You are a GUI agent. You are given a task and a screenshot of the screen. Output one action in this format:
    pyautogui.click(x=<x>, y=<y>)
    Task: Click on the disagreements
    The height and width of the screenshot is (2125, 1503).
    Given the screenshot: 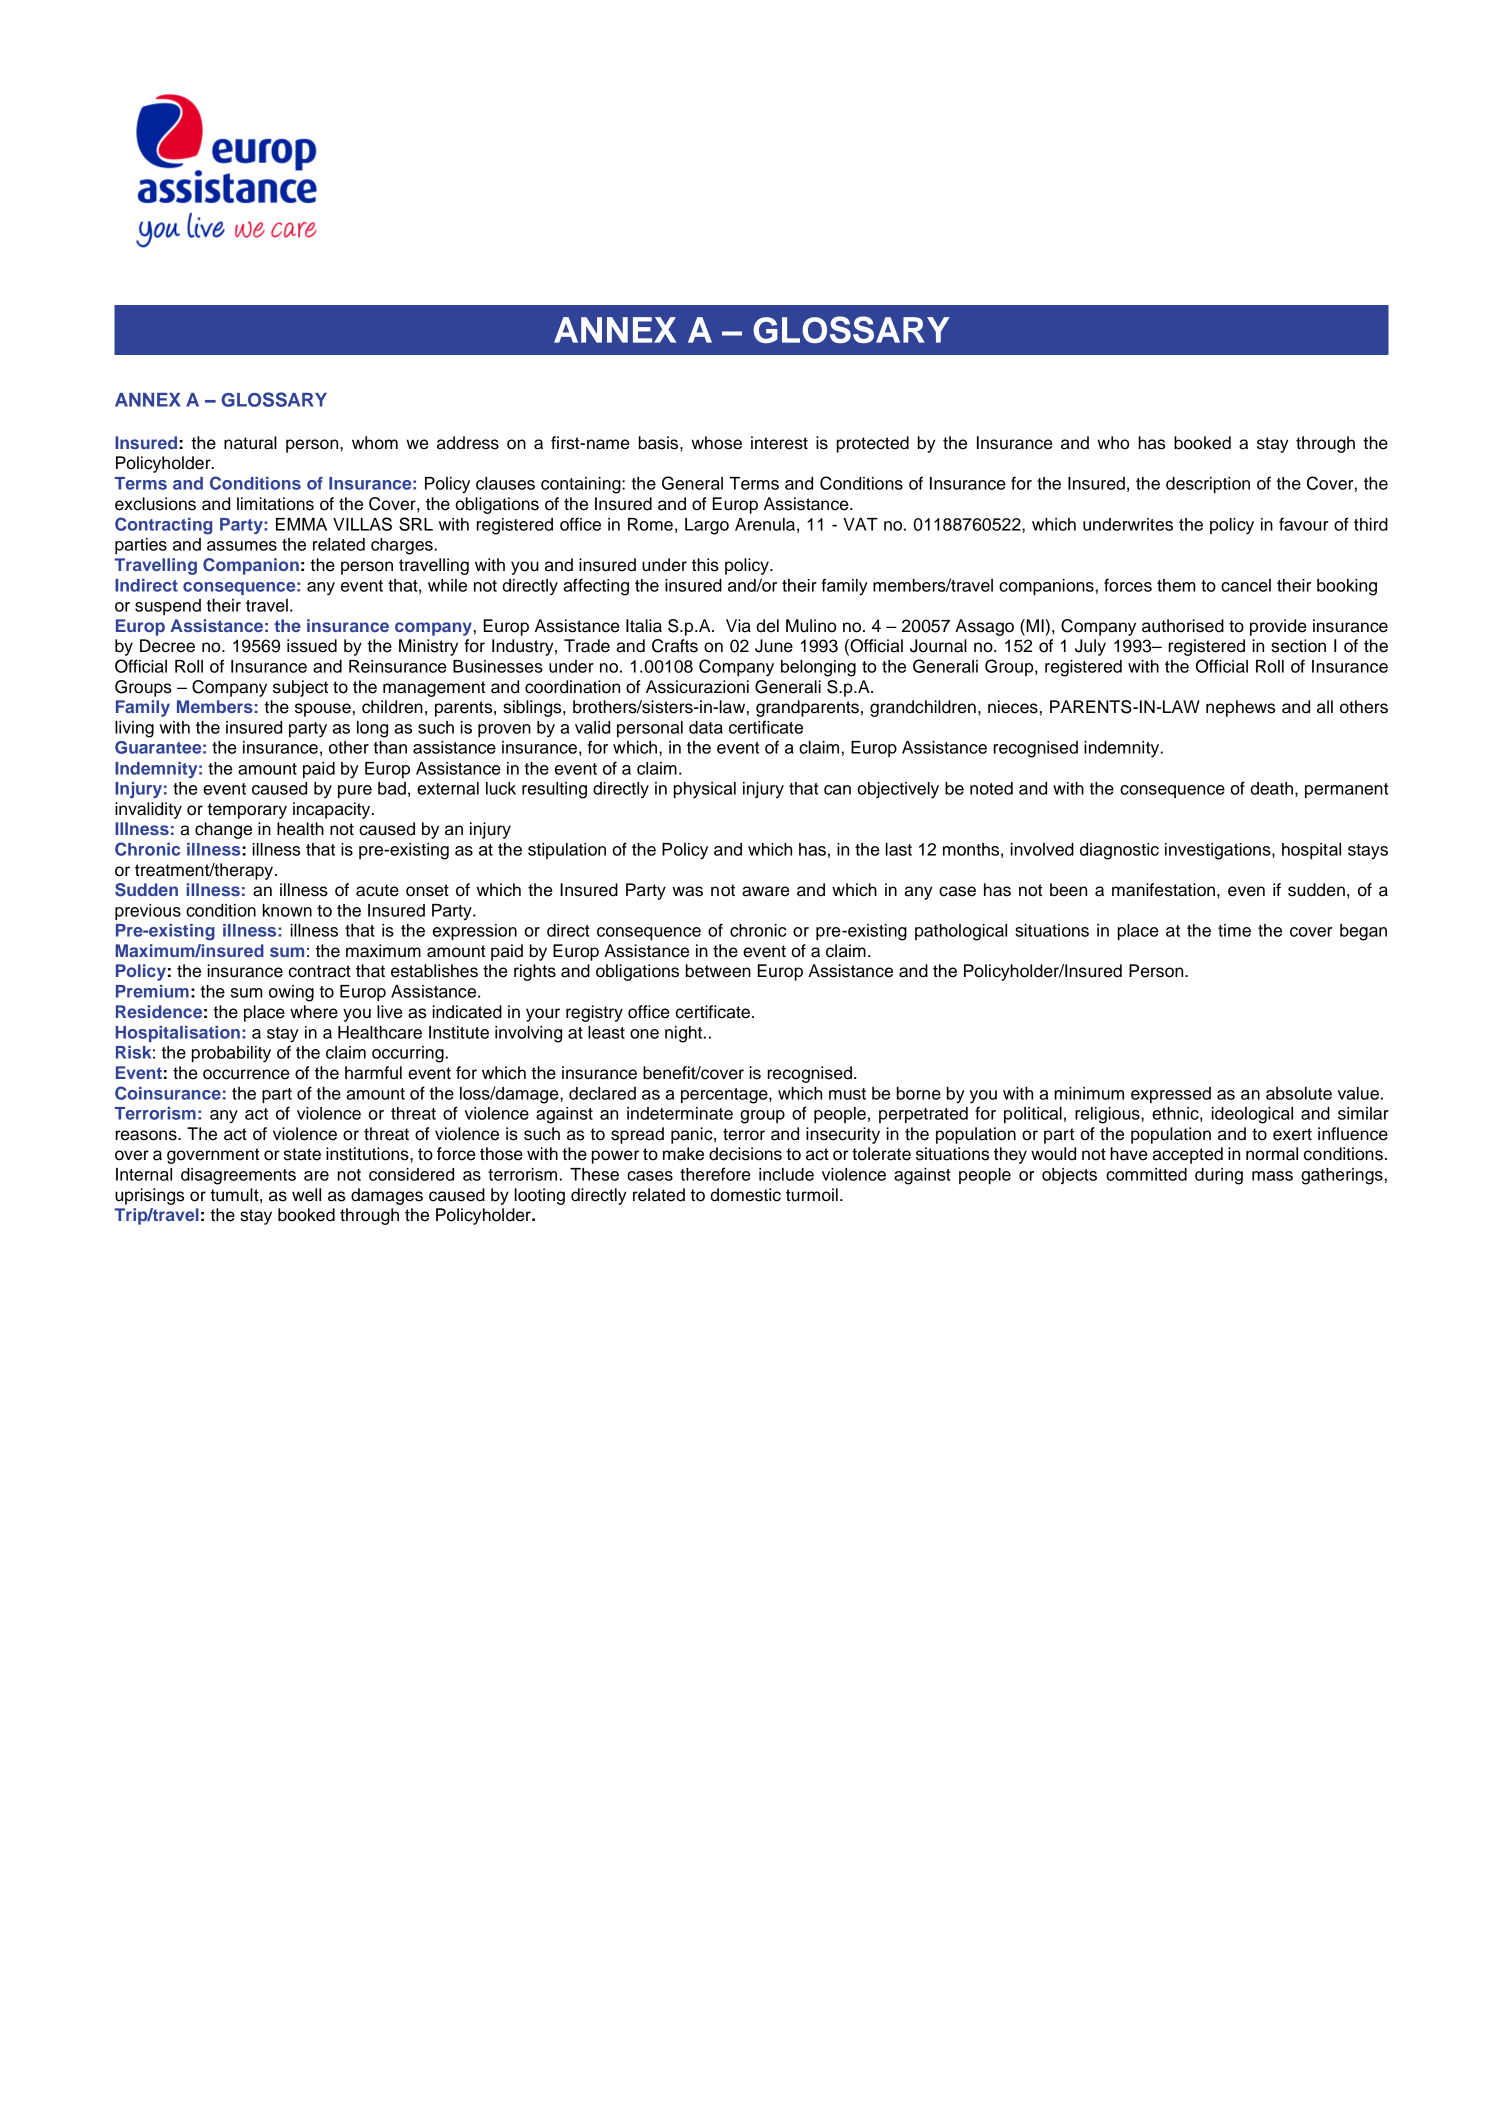 What is the action you would take?
    pyautogui.click(x=238, y=1176)
